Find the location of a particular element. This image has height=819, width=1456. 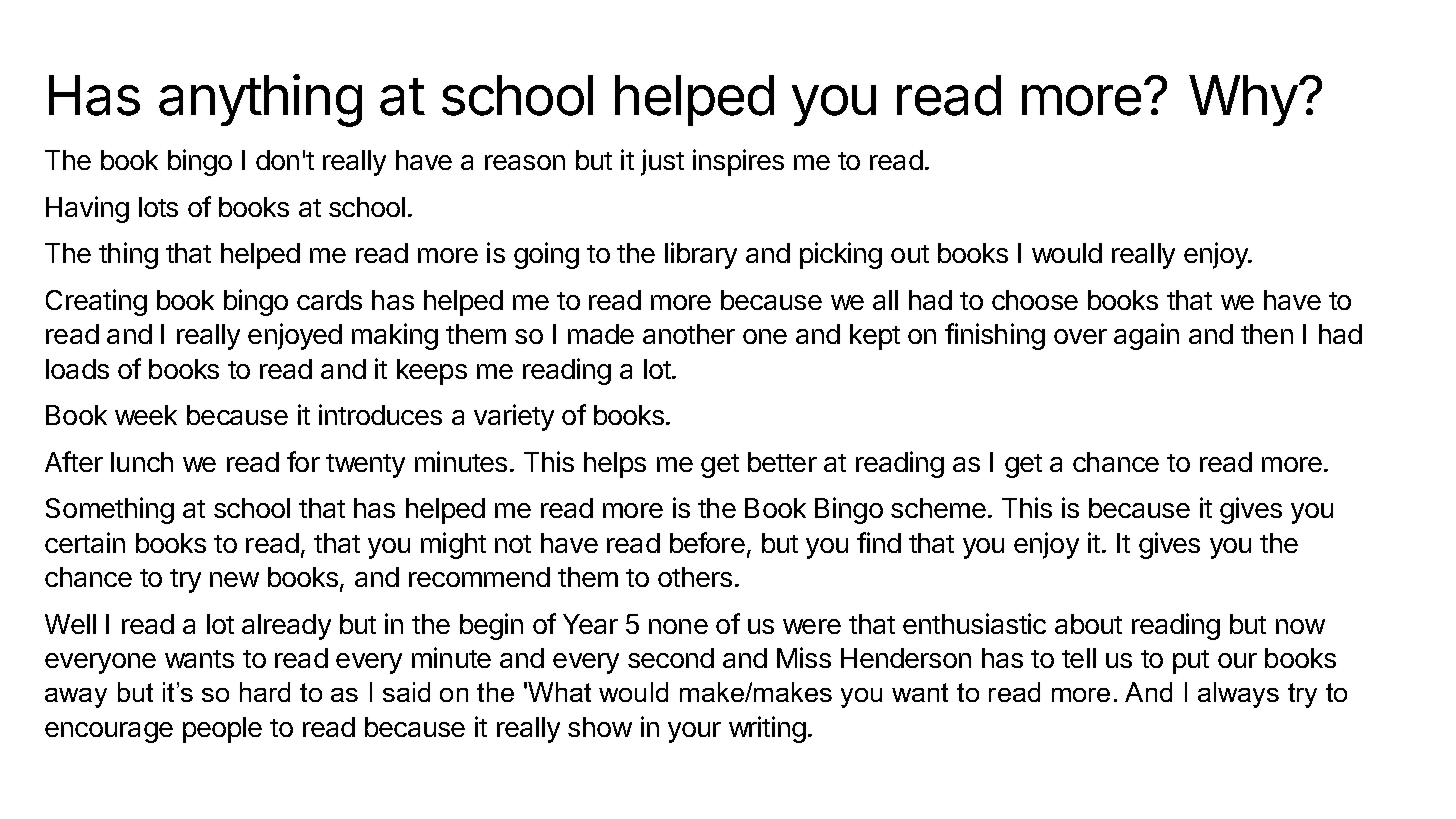

lots is located at coordinates (158, 207).
